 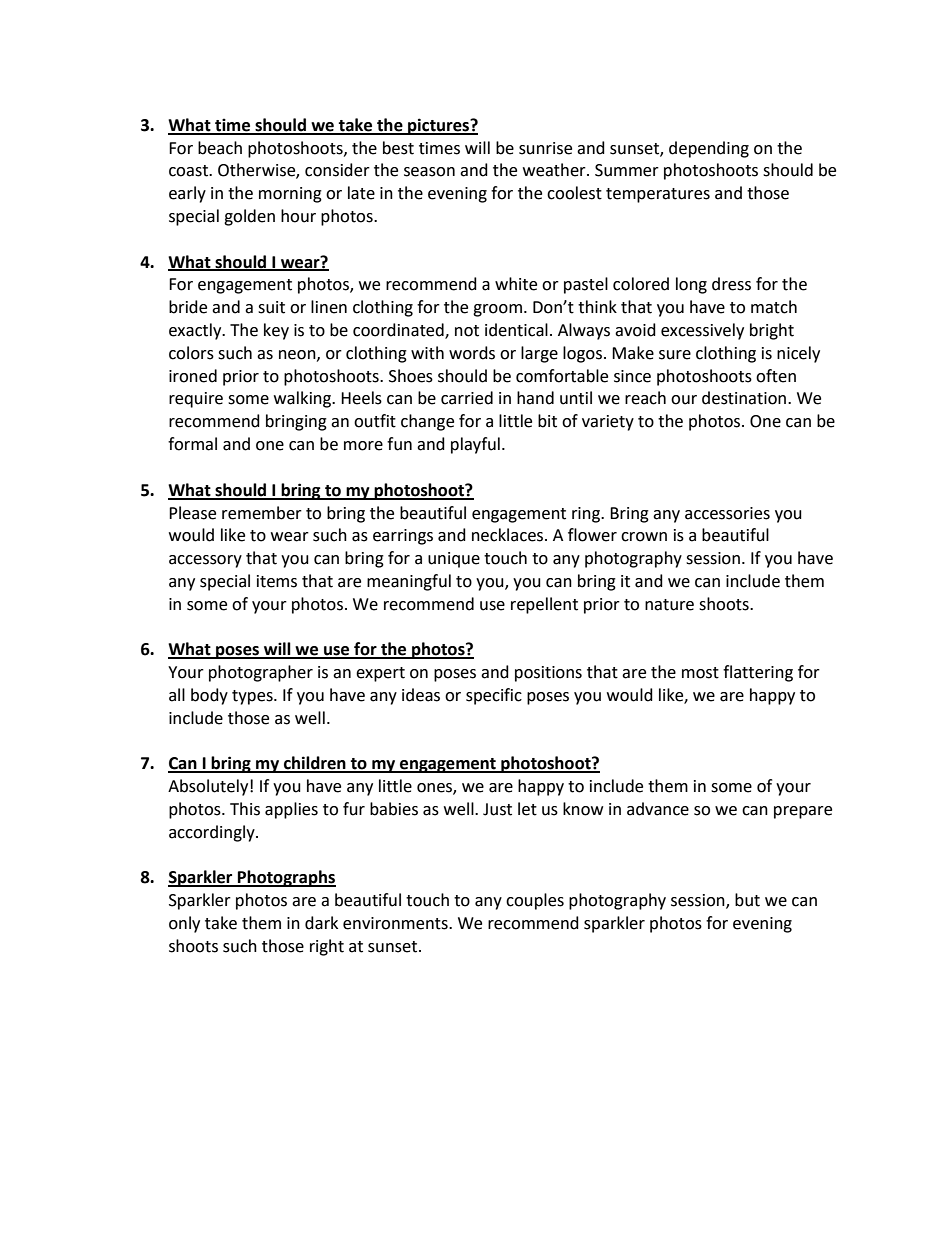 I want to click on depending, so click(x=709, y=149).
